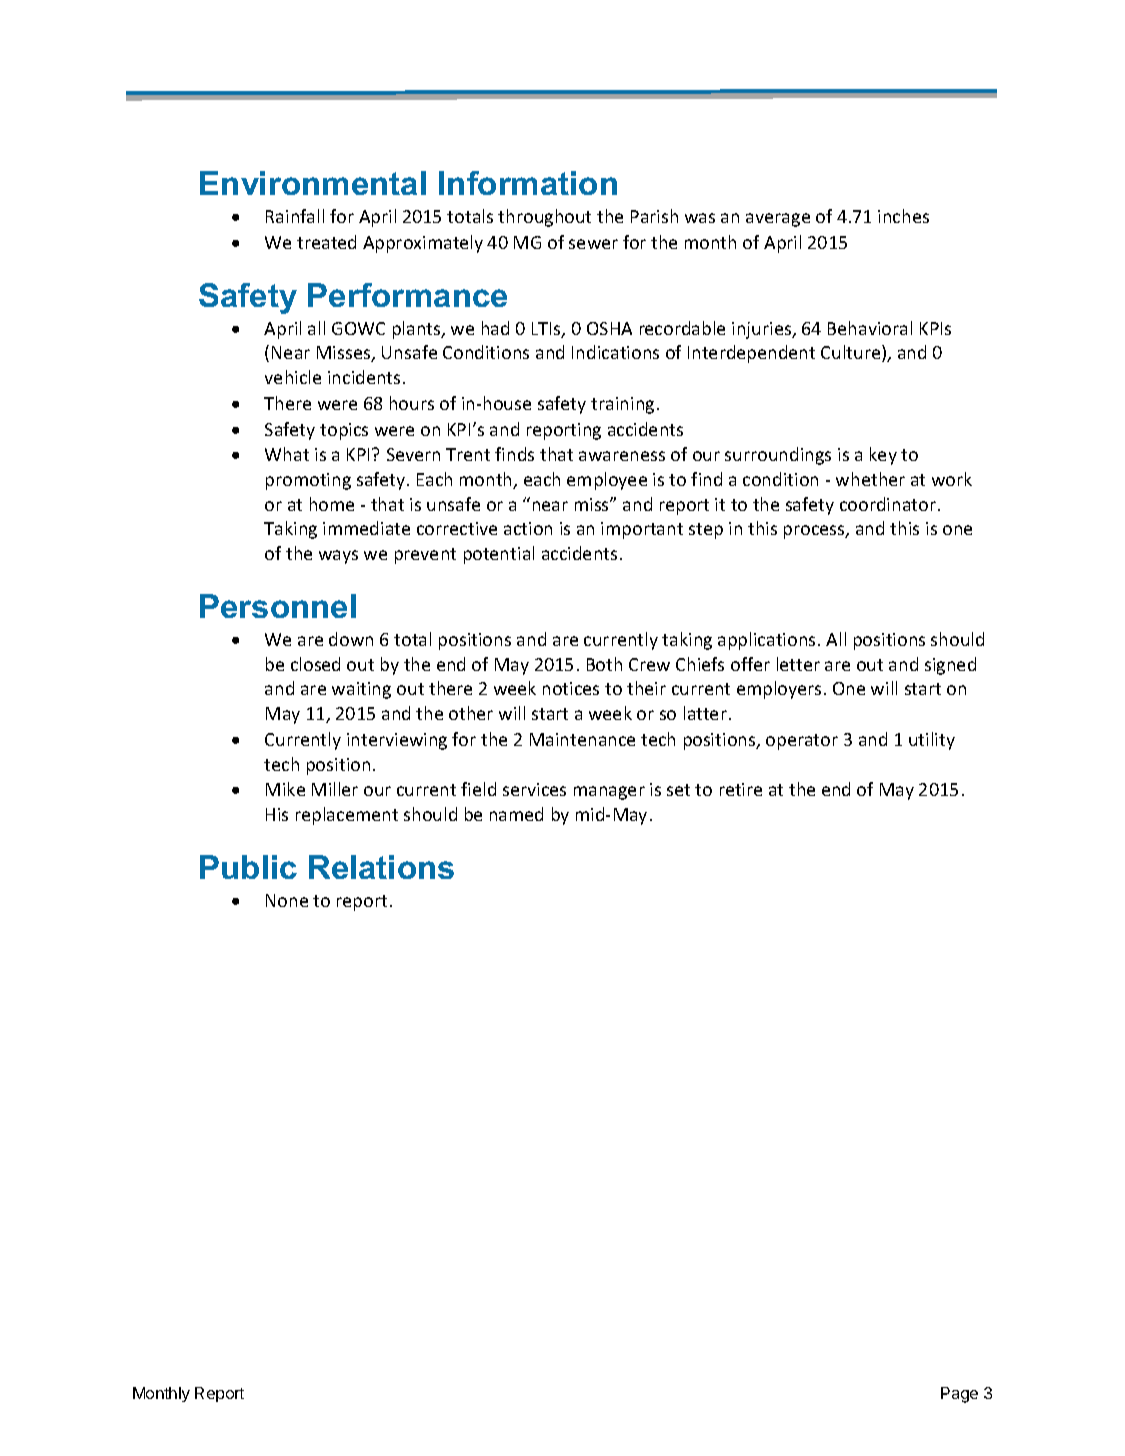  I want to click on Relations, so click(381, 867).
